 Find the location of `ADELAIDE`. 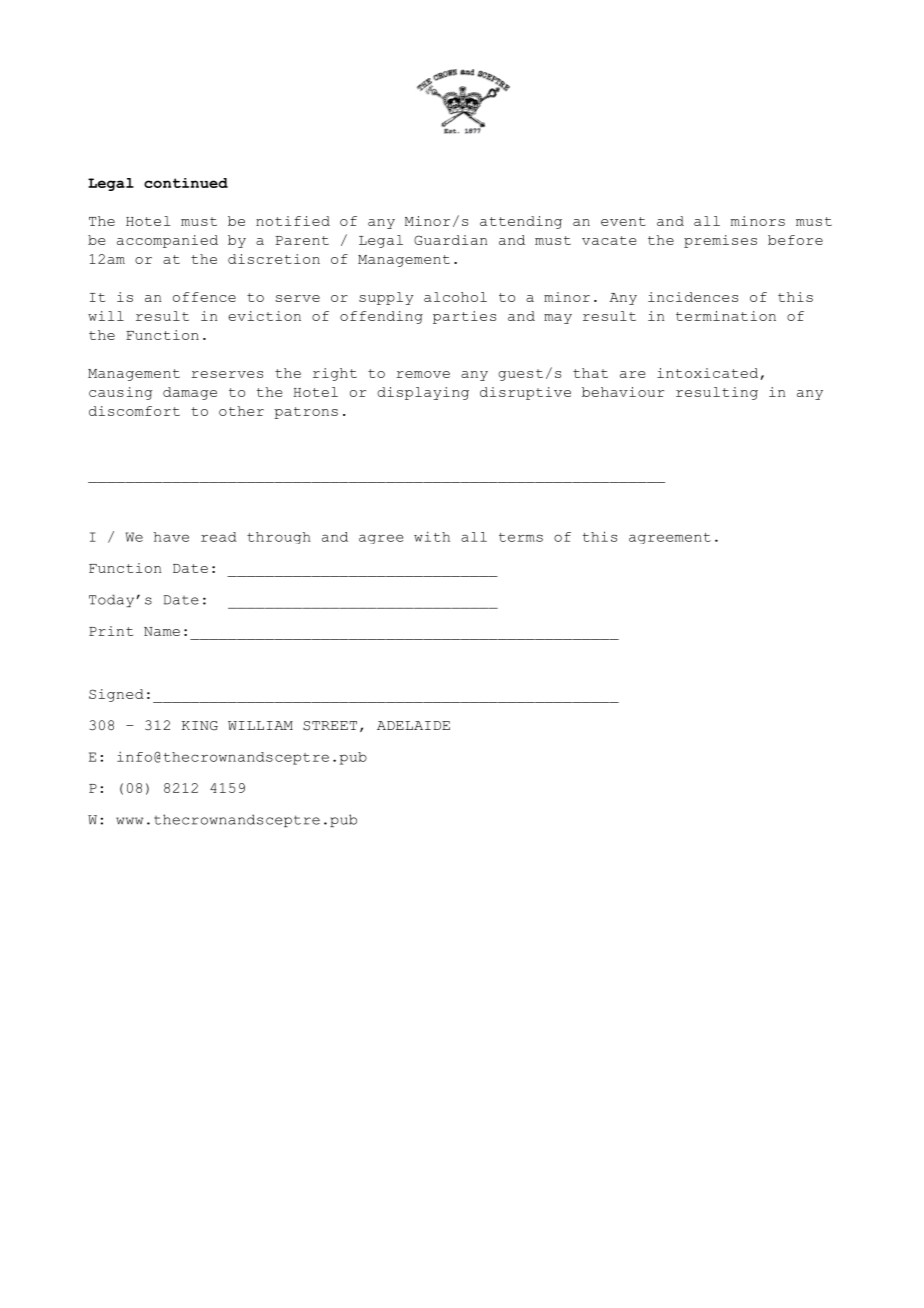

ADELAIDE is located at coordinates (413, 725).
